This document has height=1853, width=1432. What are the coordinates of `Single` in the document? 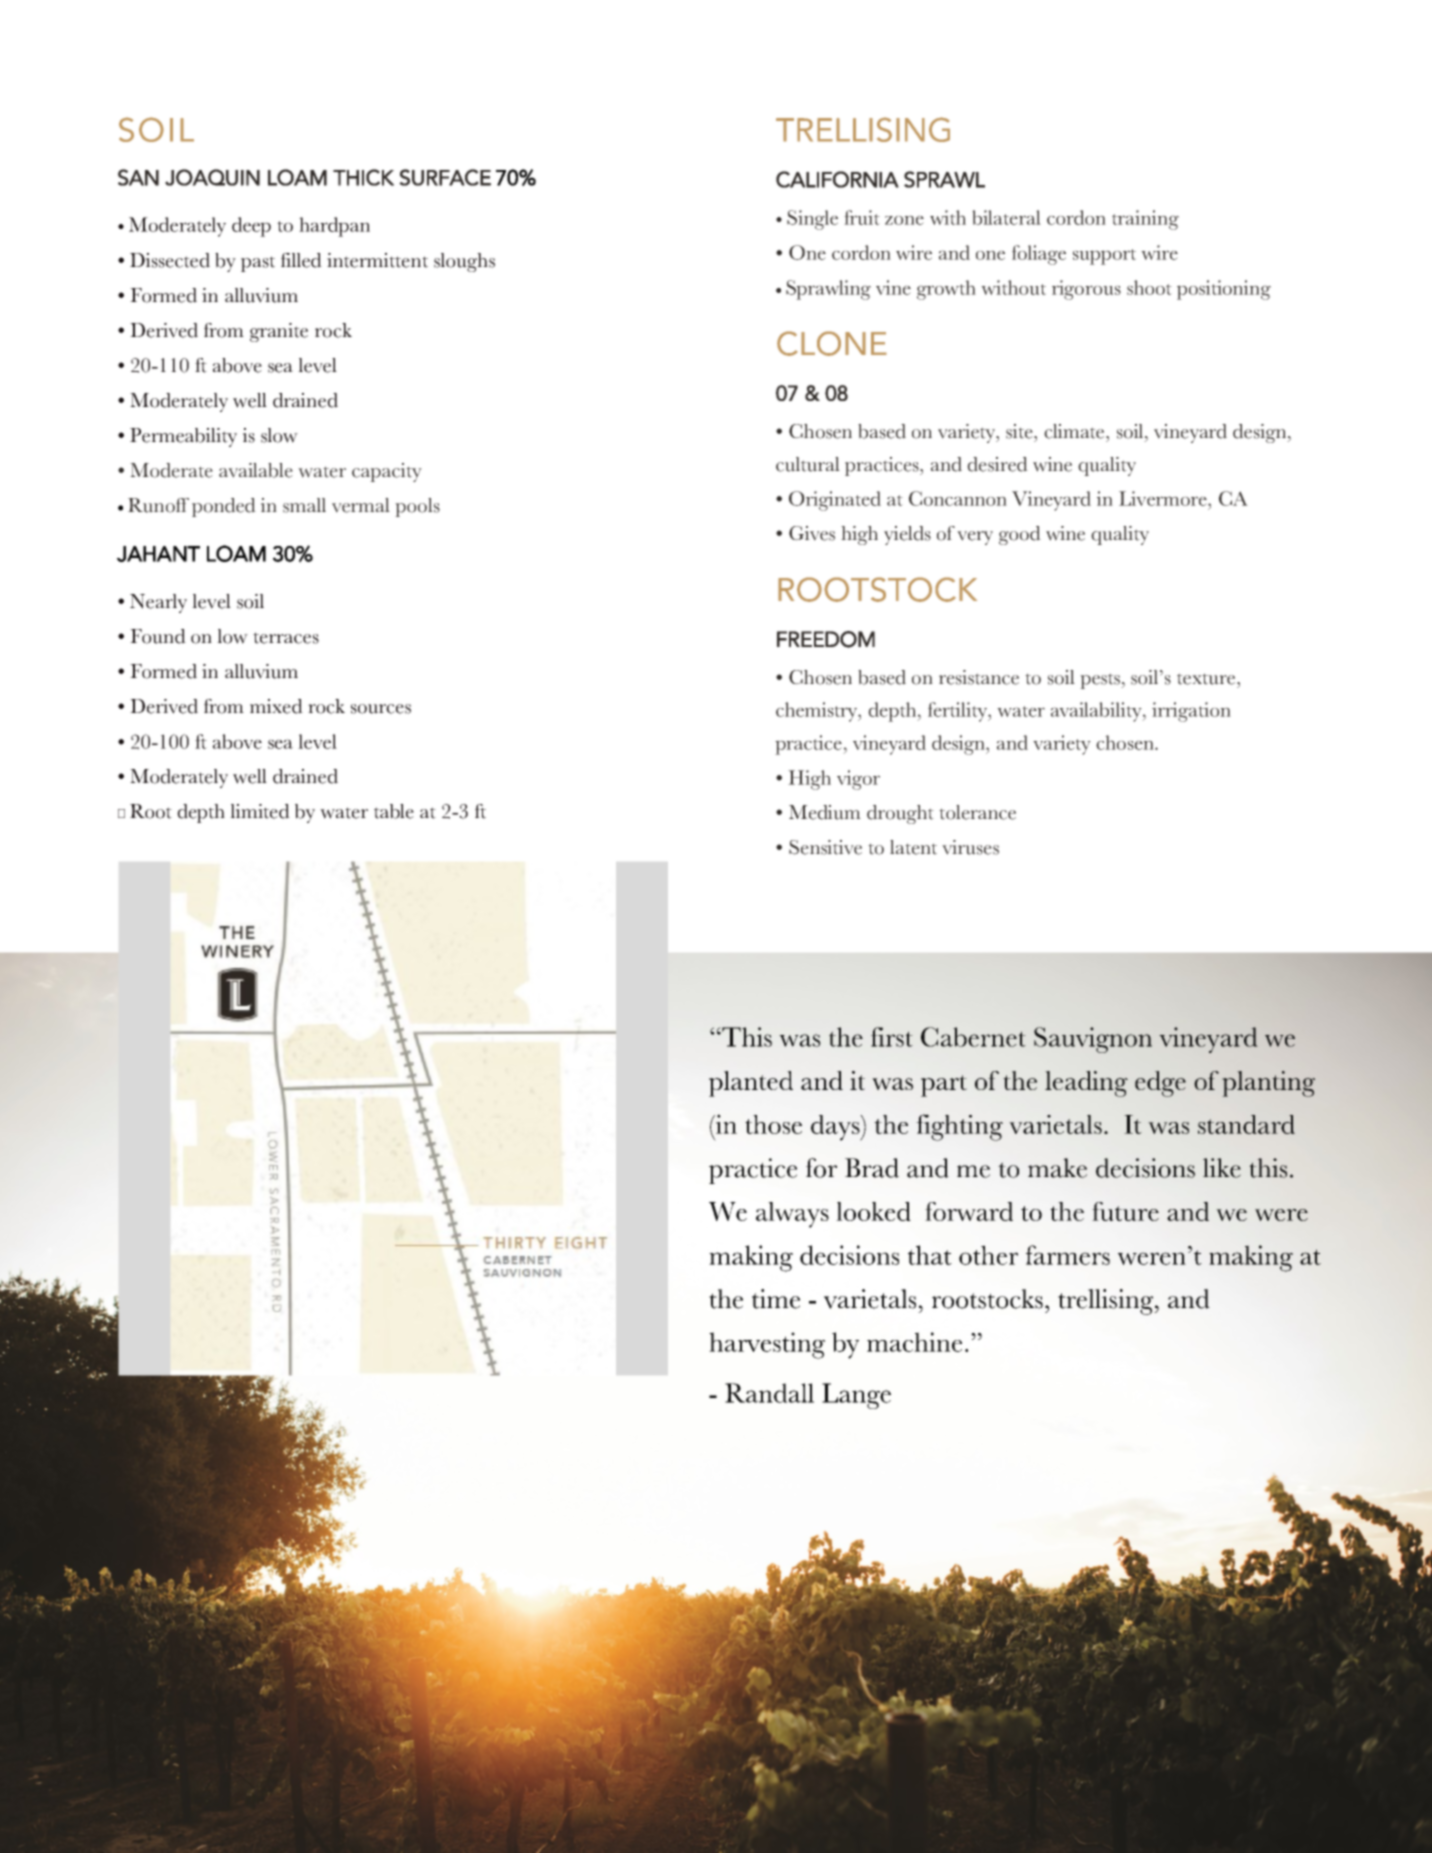 It's located at (812, 220).
